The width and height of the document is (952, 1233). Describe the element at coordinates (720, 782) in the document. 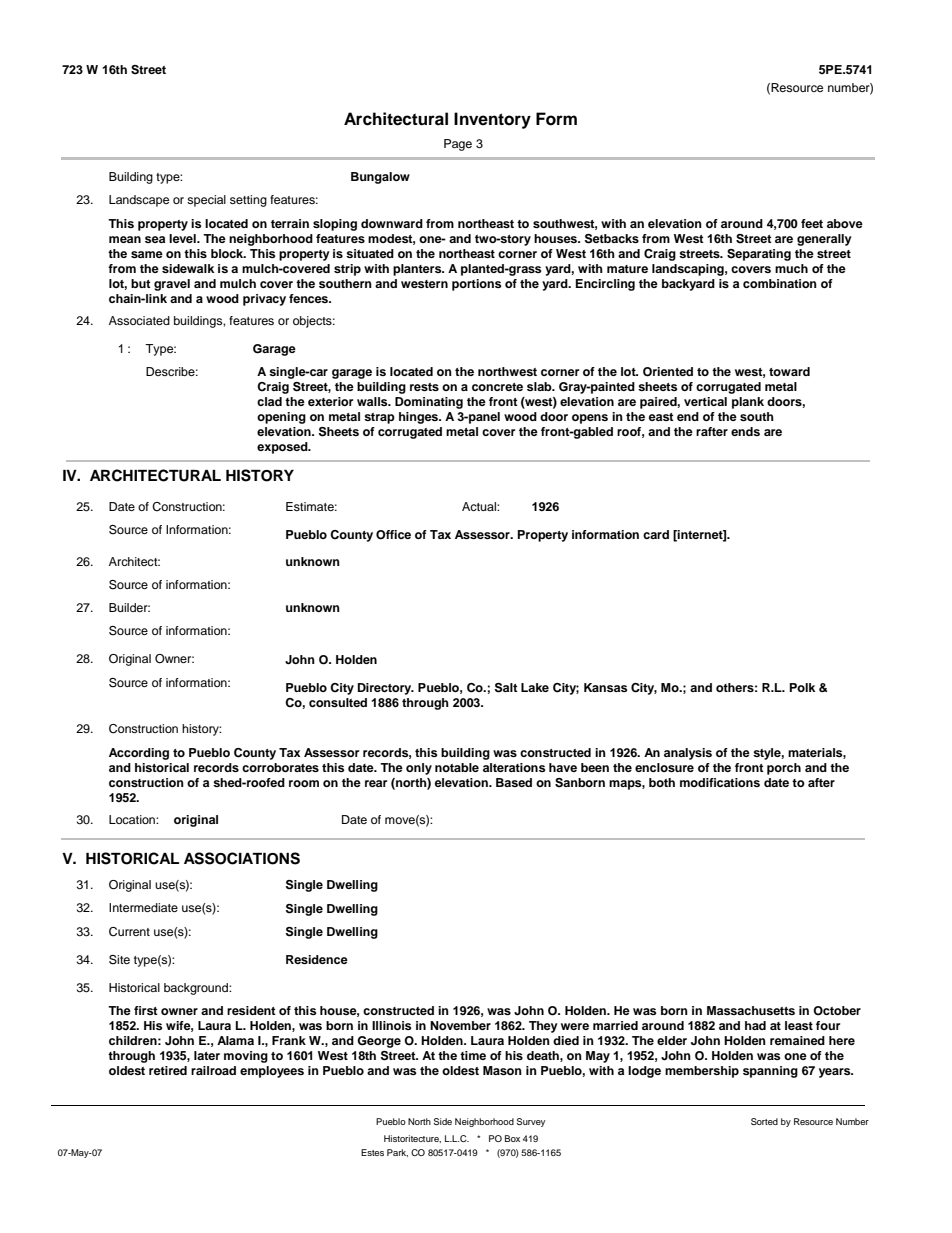

I see `modifications` at that location.
